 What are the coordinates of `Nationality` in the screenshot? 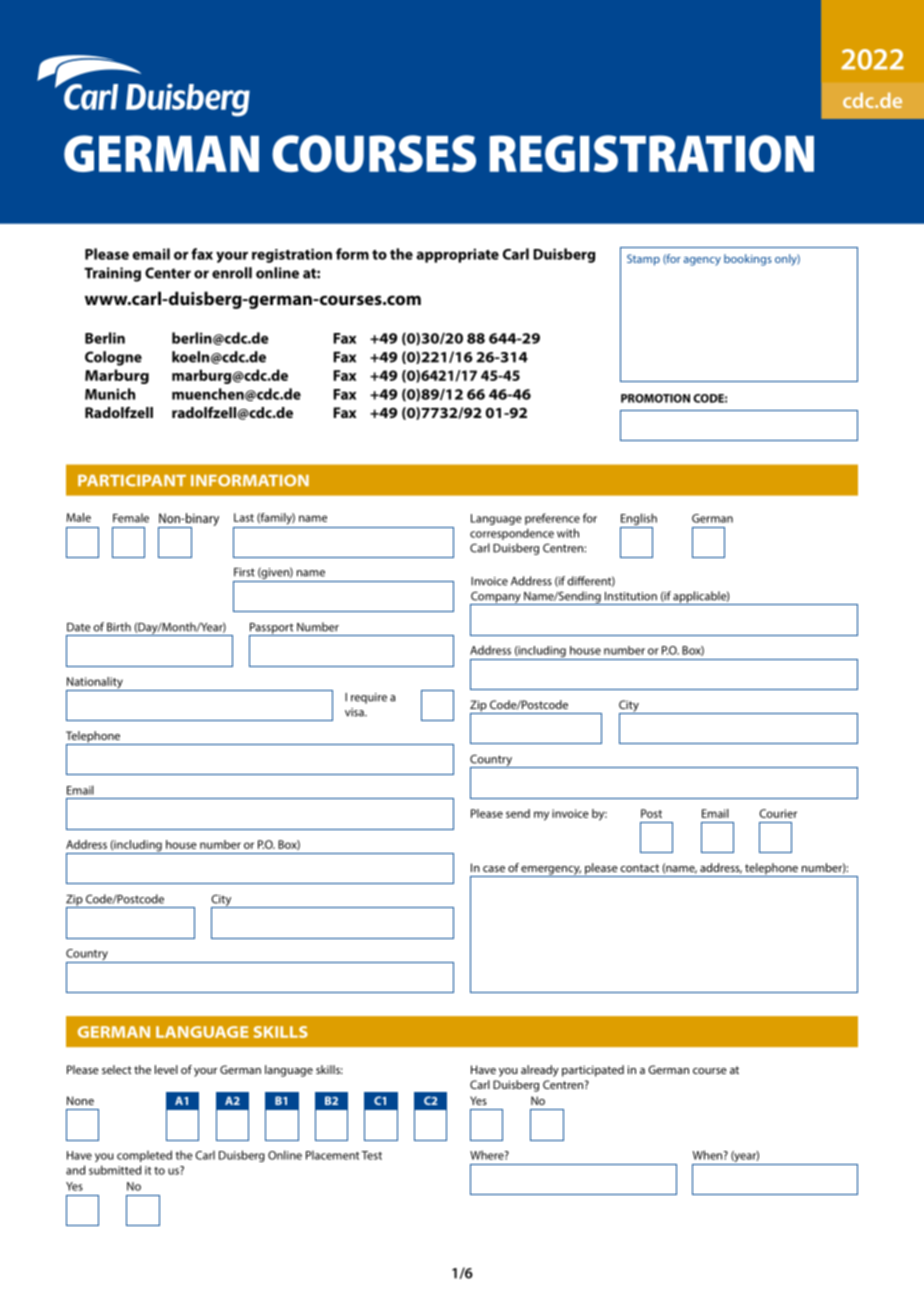 It's located at (95, 684).
